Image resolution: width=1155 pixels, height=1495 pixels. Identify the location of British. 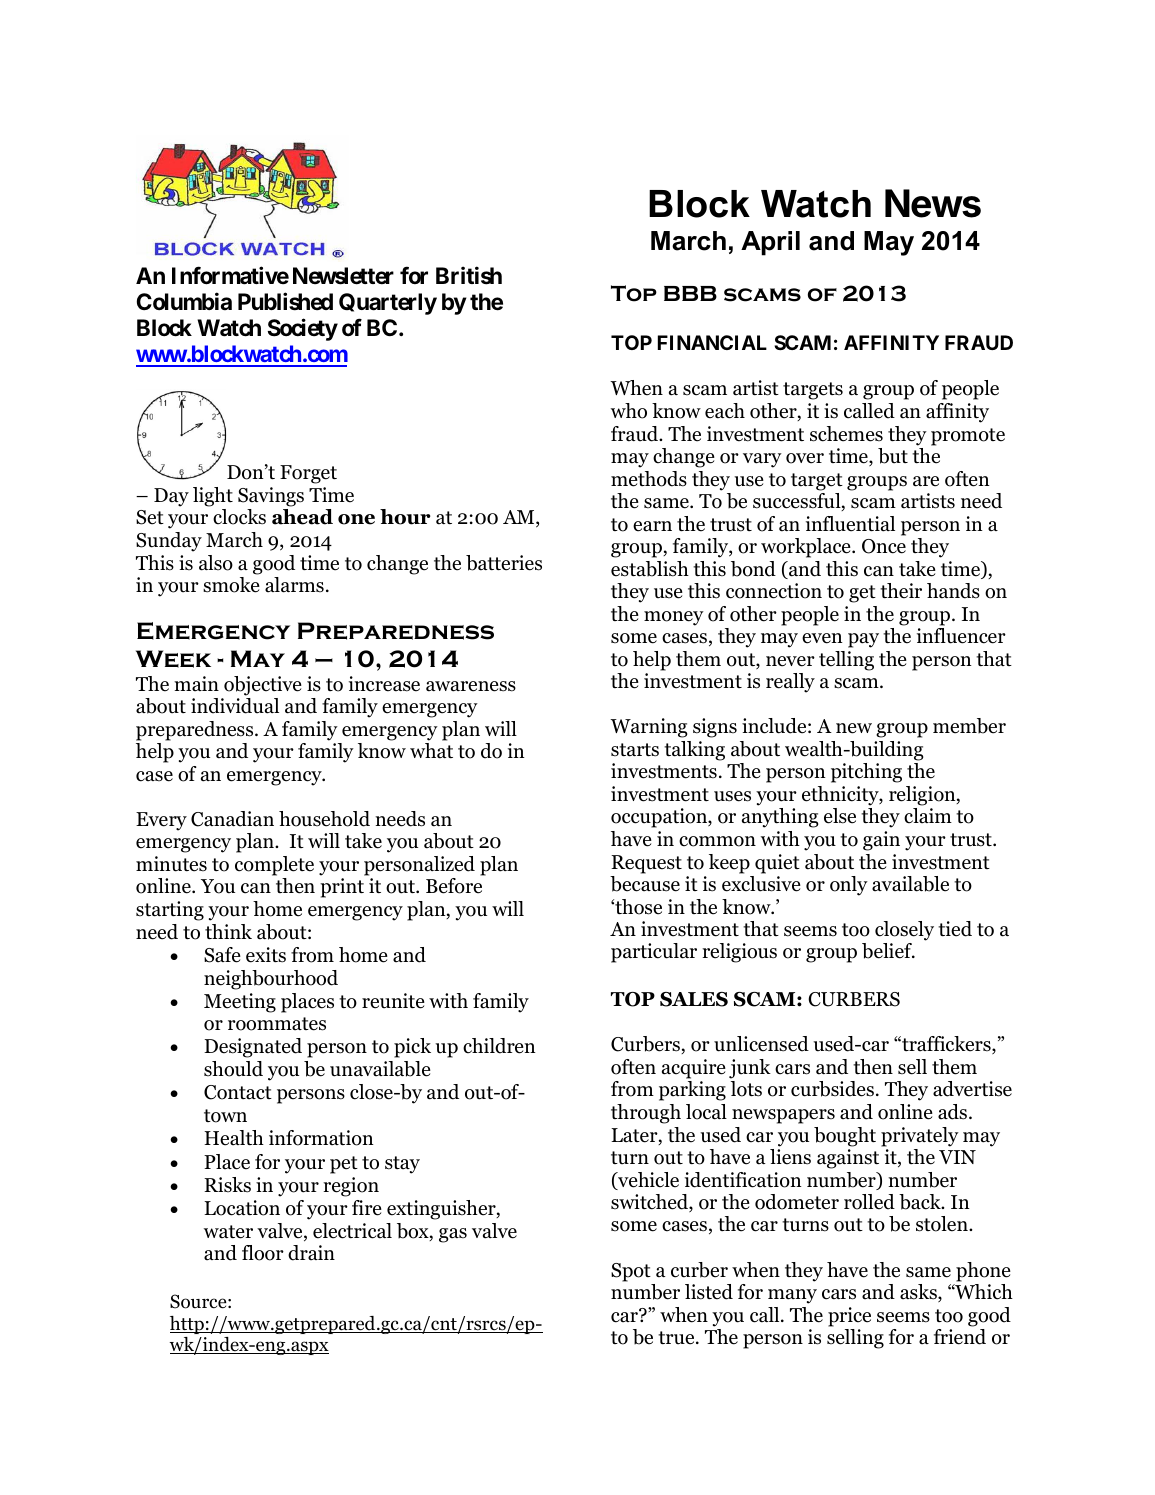
(469, 275).
